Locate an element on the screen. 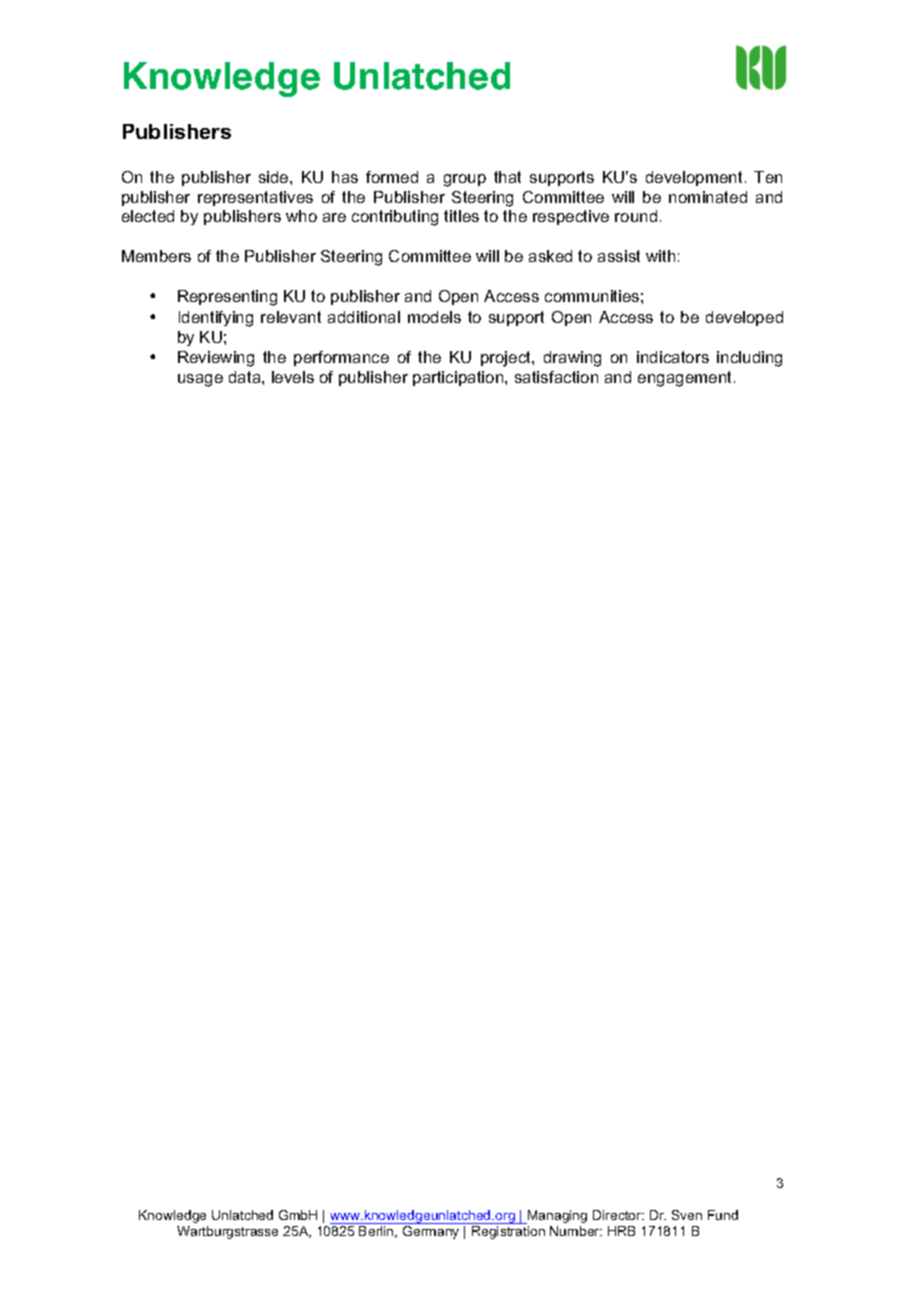  nominated is located at coordinates (708, 197).
